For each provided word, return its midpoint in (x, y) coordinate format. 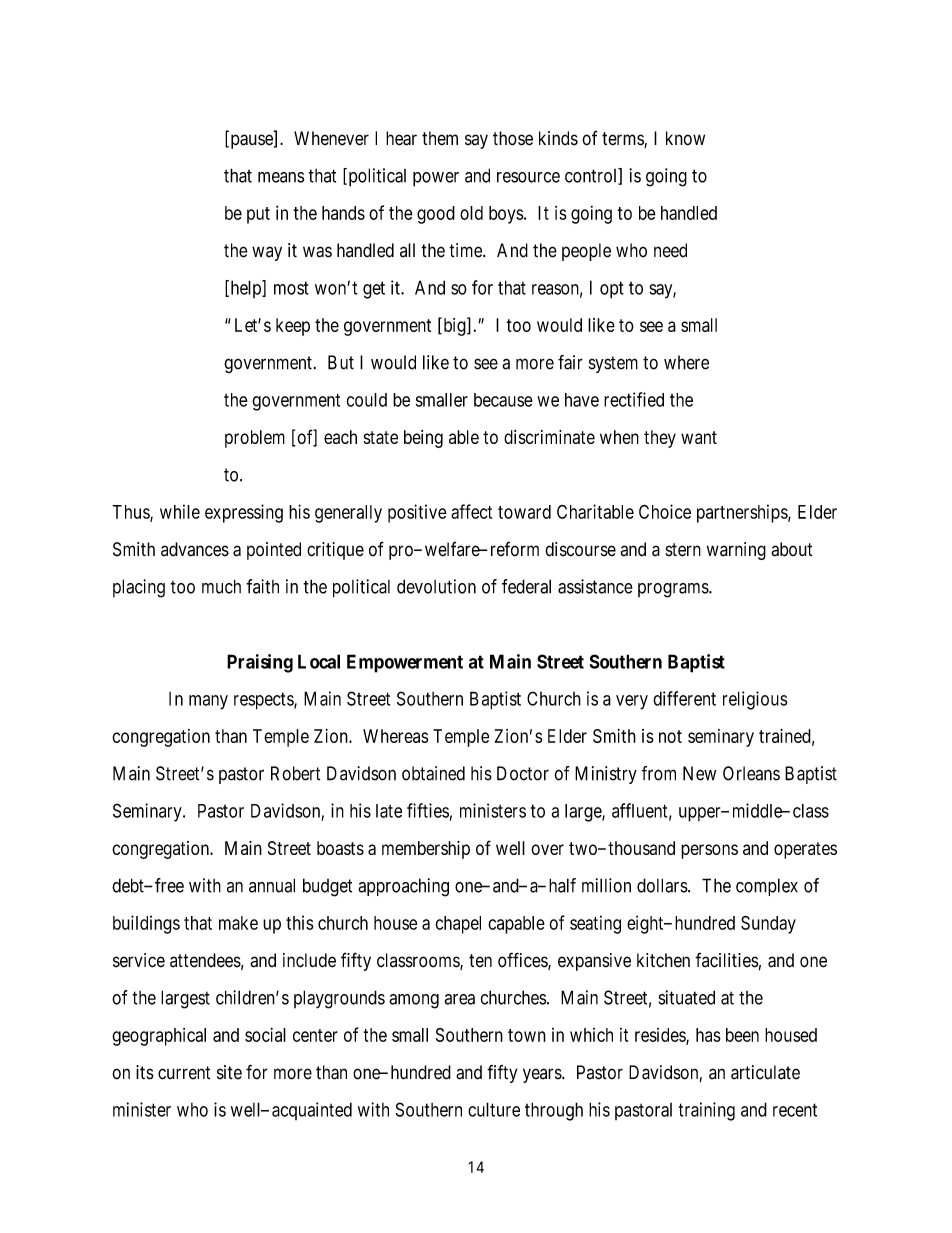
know (685, 138)
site (229, 1072)
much (221, 586)
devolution (436, 586)
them (440, 138)
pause (251, 141)
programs (674, 590)
